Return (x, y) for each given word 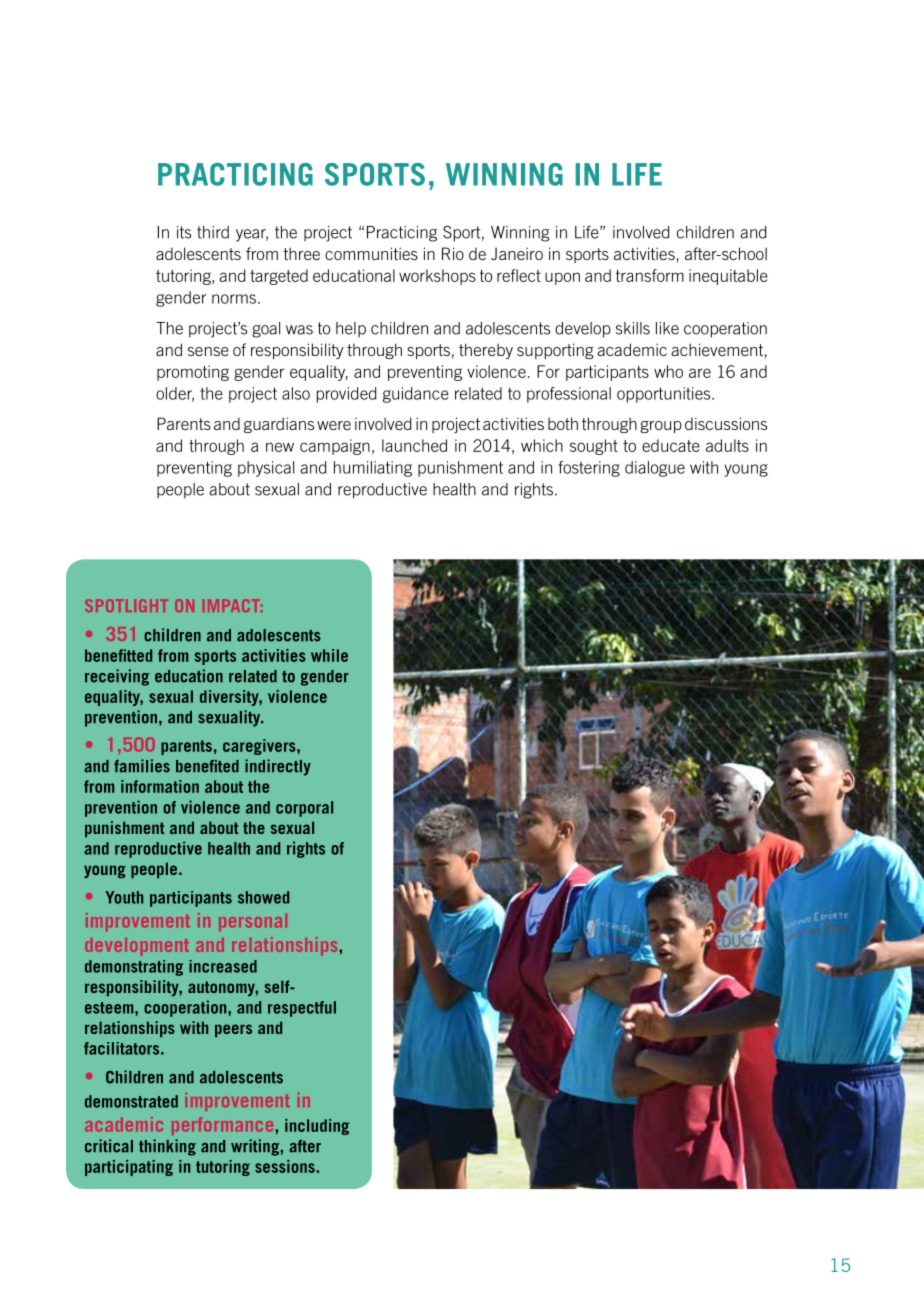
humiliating (373, 469)
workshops (437, 277)
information (160, 786)
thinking (167, 1147)
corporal (304, 809)
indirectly (278, 767)
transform (650, 275)
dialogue (655, 469)
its (184, 232)
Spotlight (126, 605)
